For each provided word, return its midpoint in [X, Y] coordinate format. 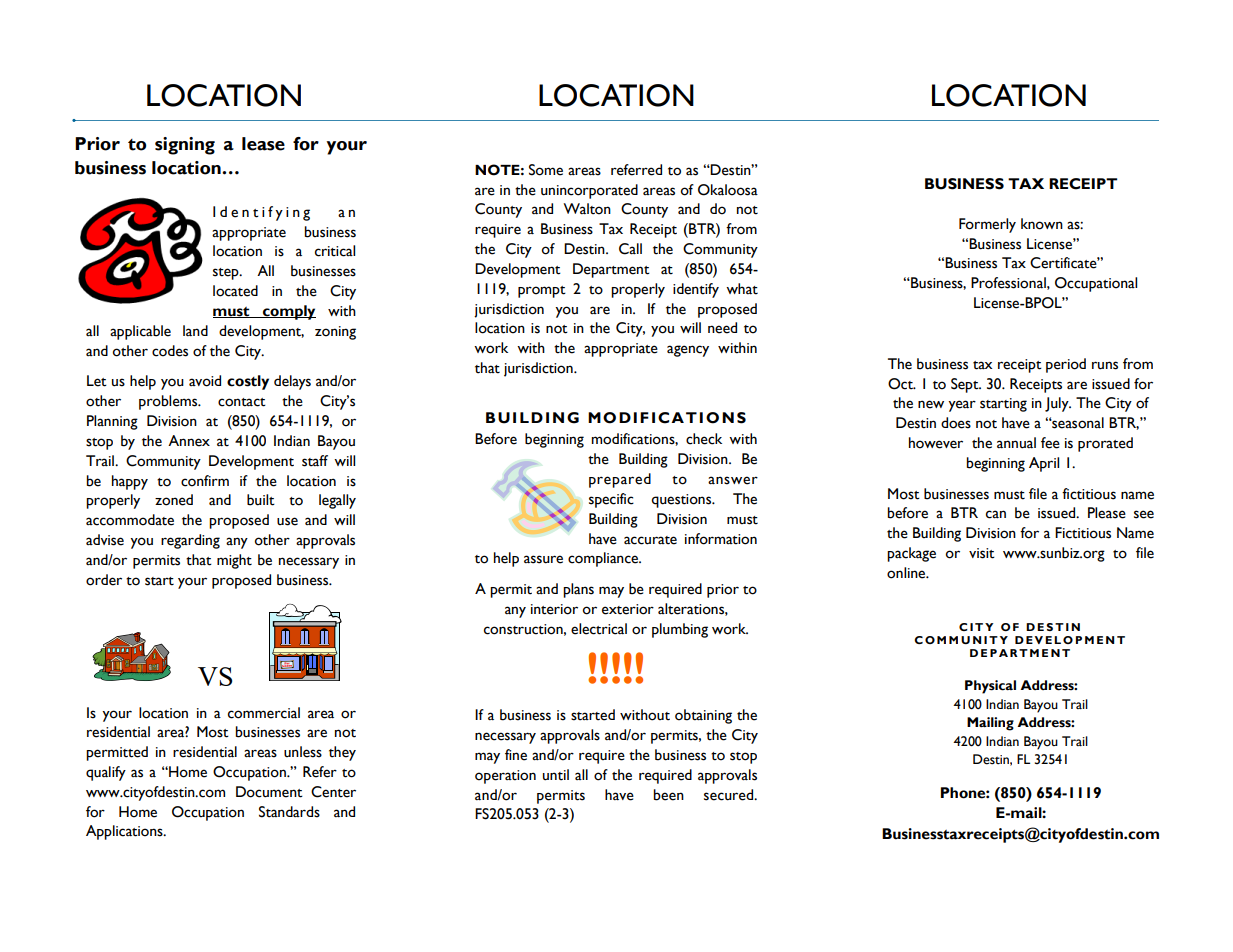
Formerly [987, 225]
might [234, 561]
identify [696, 290]
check [704, 439]
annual [1016, 443]
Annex [189, 441]
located [235, 291]
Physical [990, 687]
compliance [604, 559]
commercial [264, 713]
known [1042, 224]
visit [982, 553]
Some [546, 170]
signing [185, 146]
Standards [289, 812]
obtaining [703, 716]
